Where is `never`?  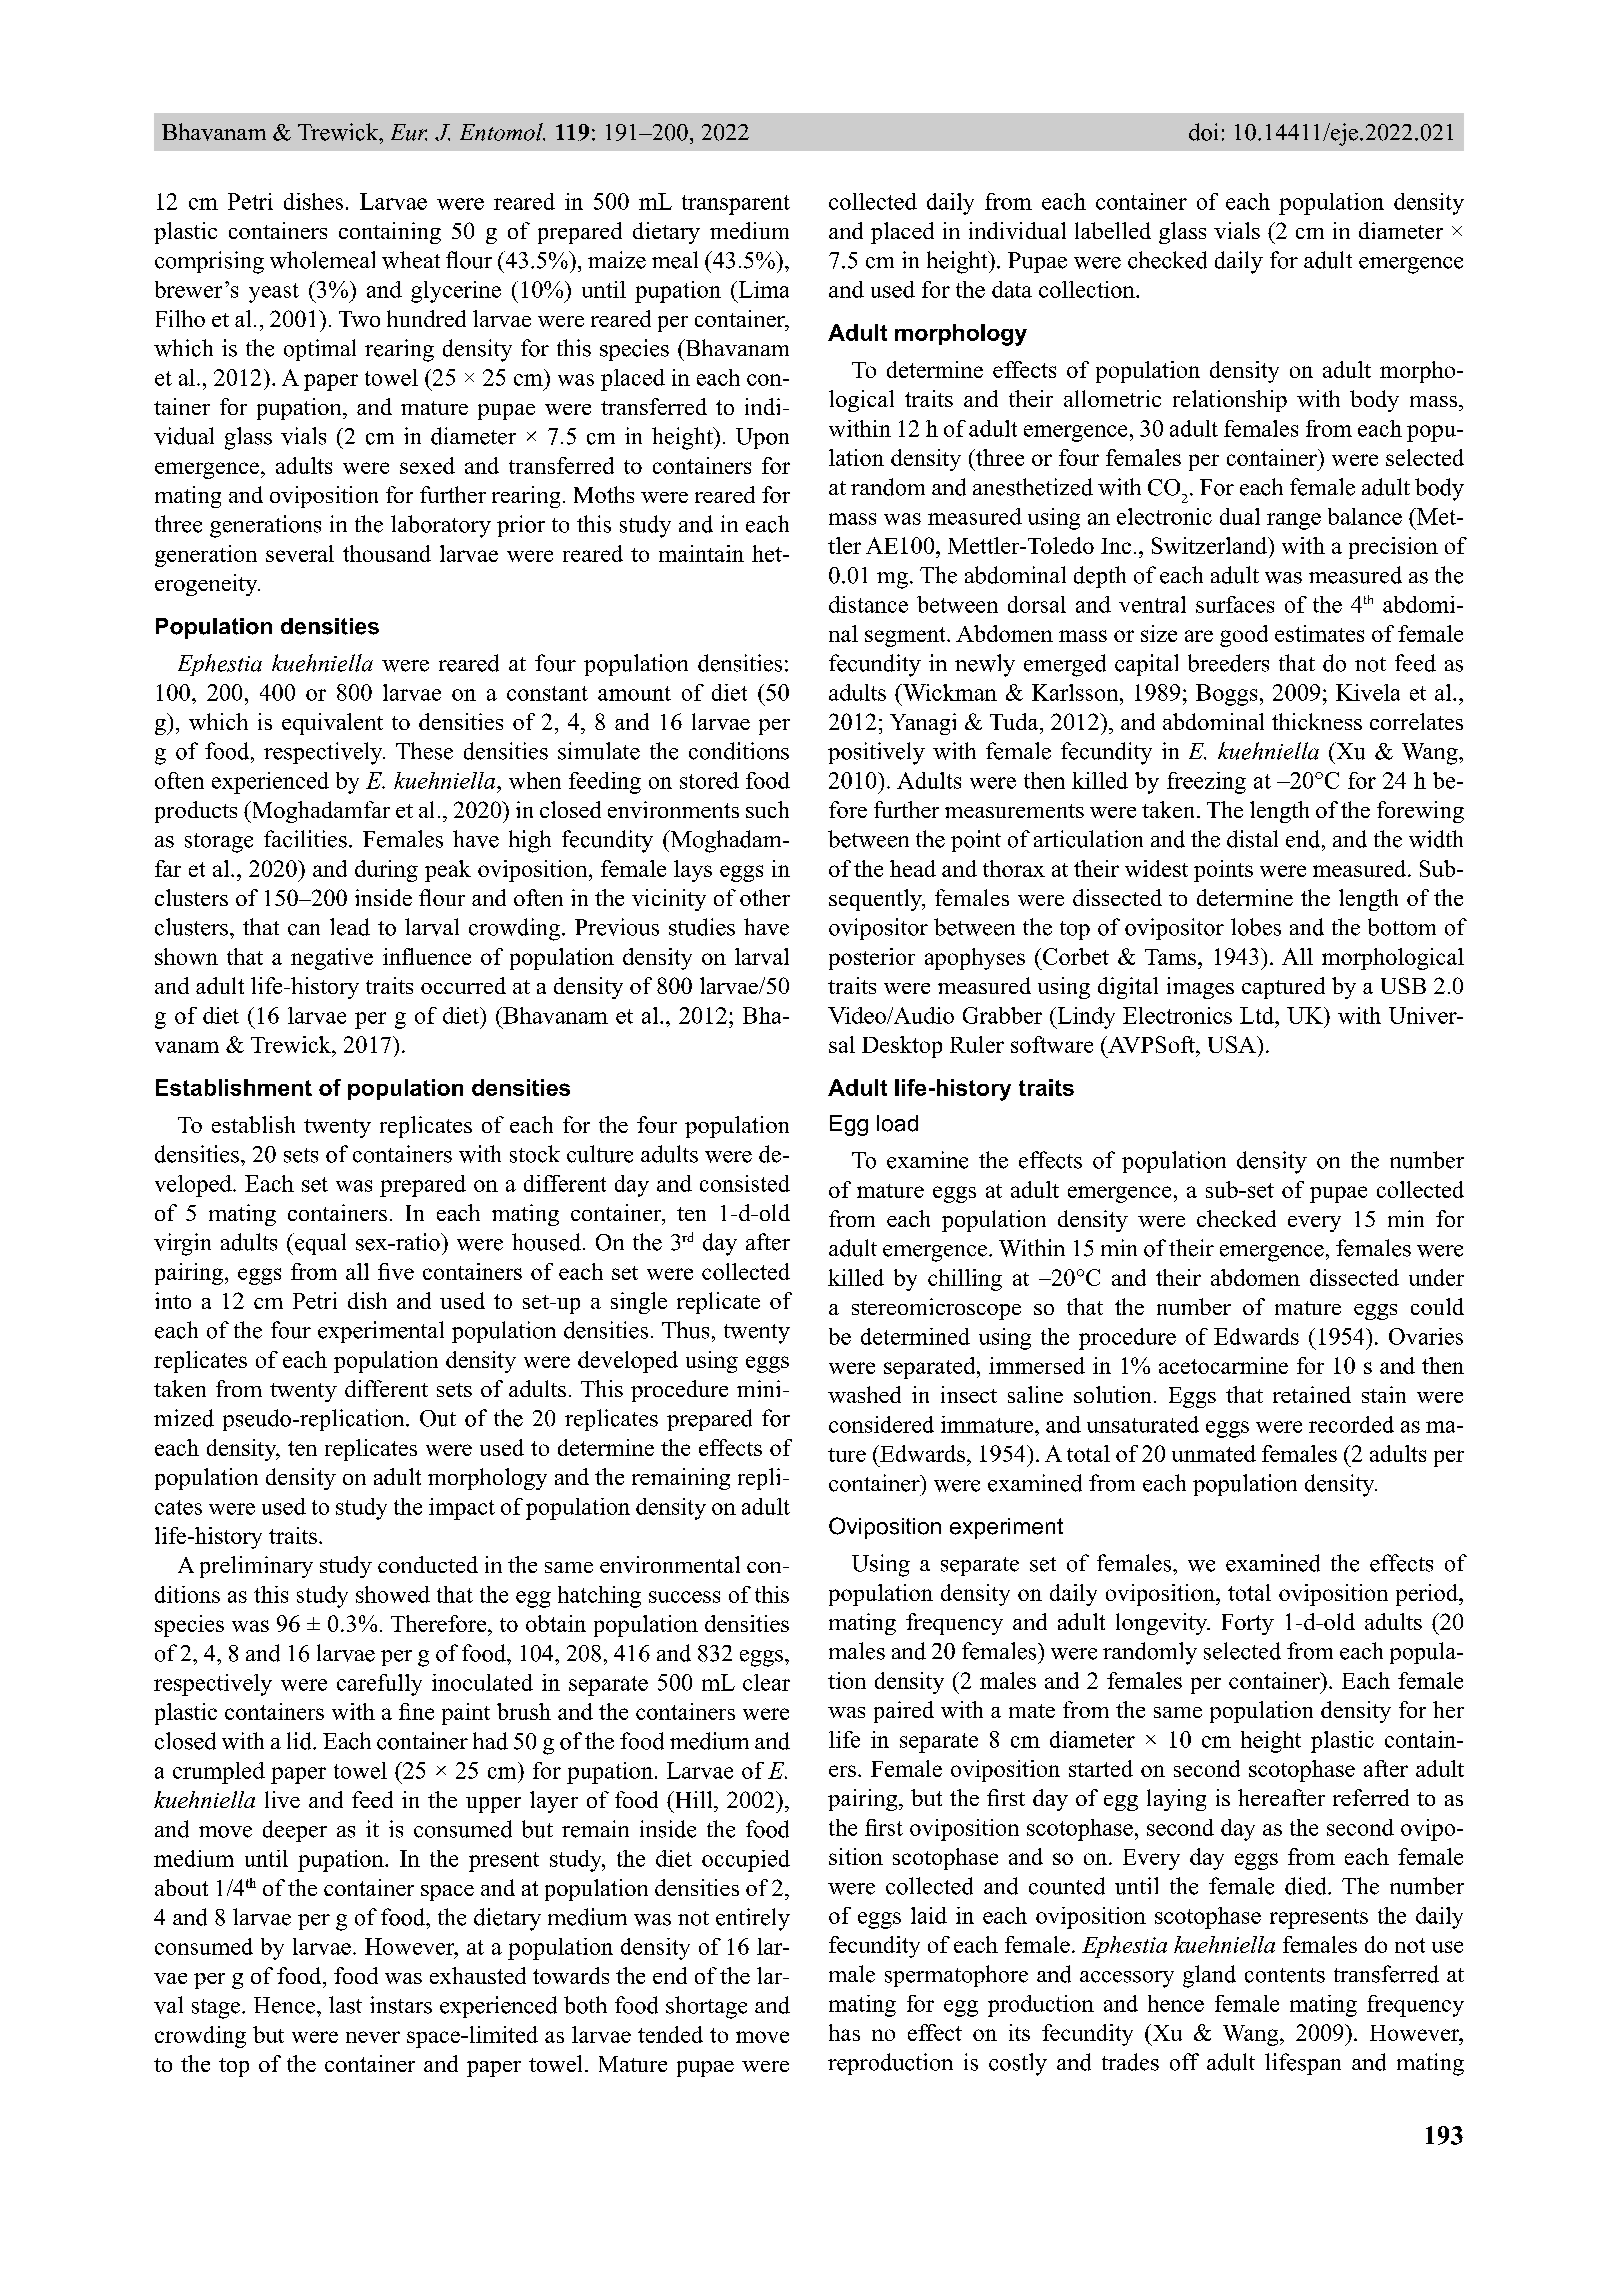 never is located at coordinates (373, 2037).
